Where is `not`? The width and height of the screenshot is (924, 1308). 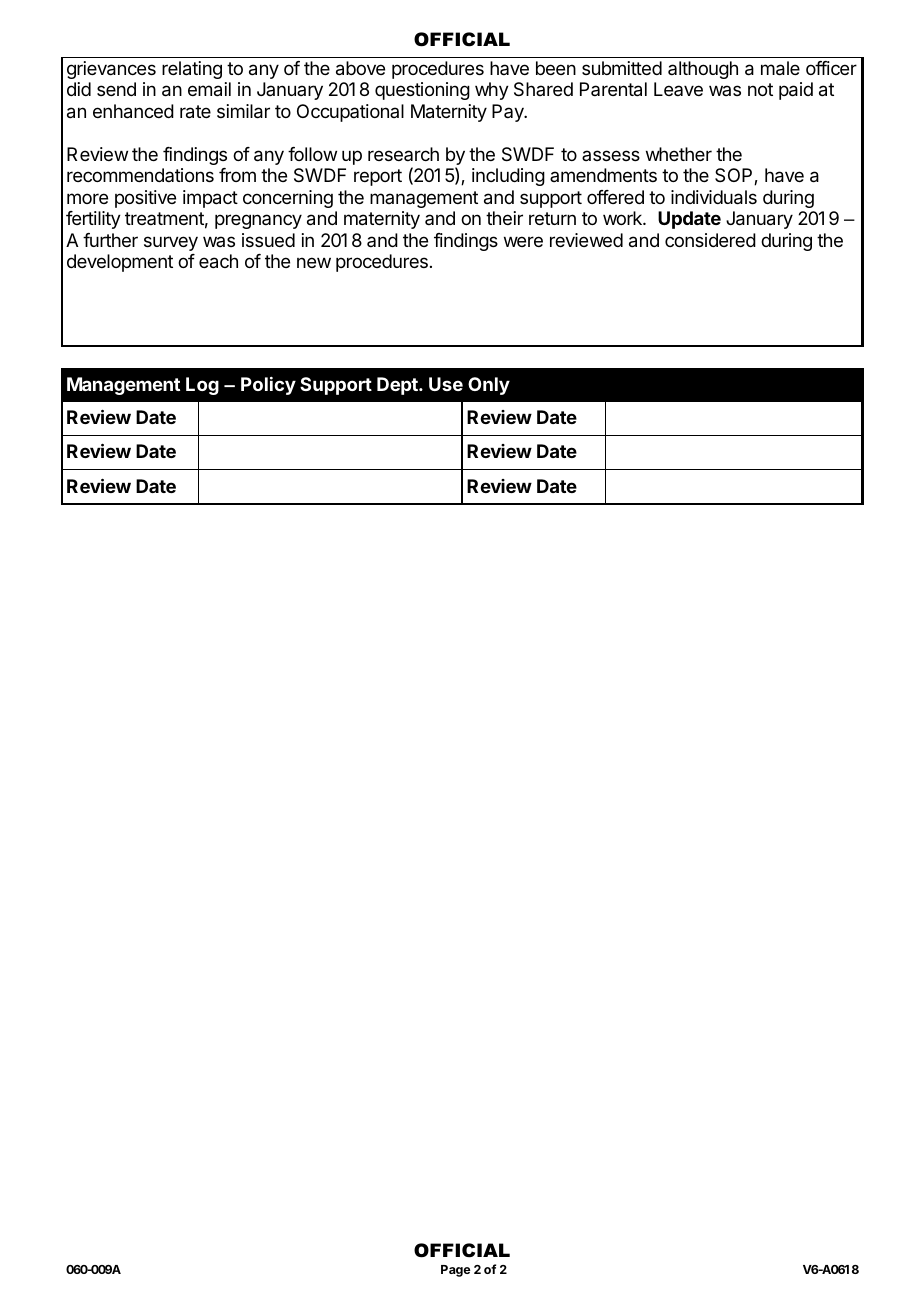
not is located at coordinates (760, 89).
